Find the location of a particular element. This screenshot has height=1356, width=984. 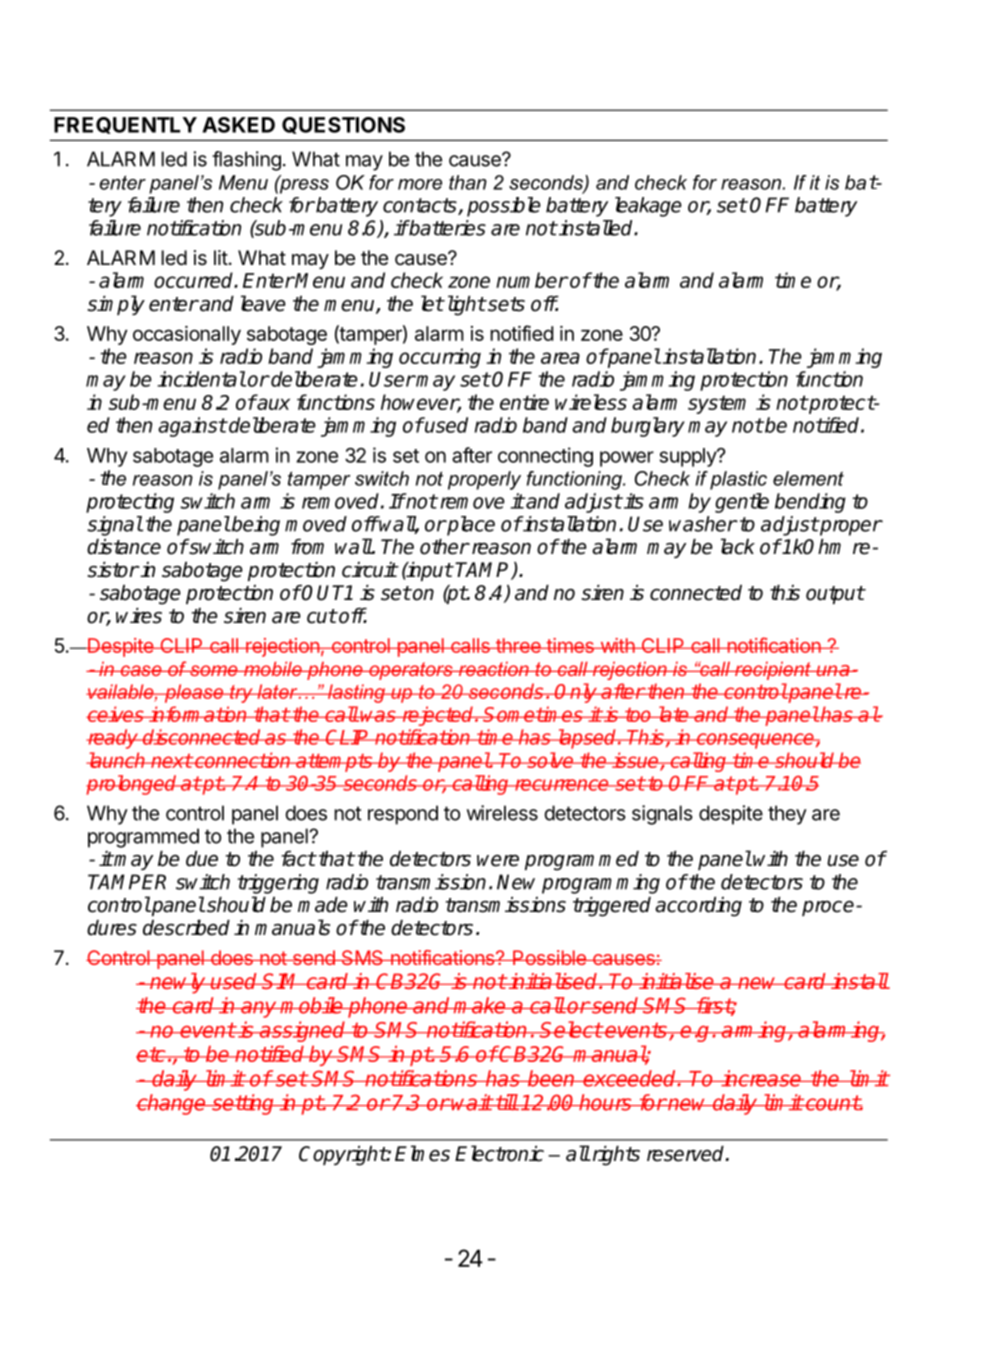

against is located at coordinates (192, 427).
